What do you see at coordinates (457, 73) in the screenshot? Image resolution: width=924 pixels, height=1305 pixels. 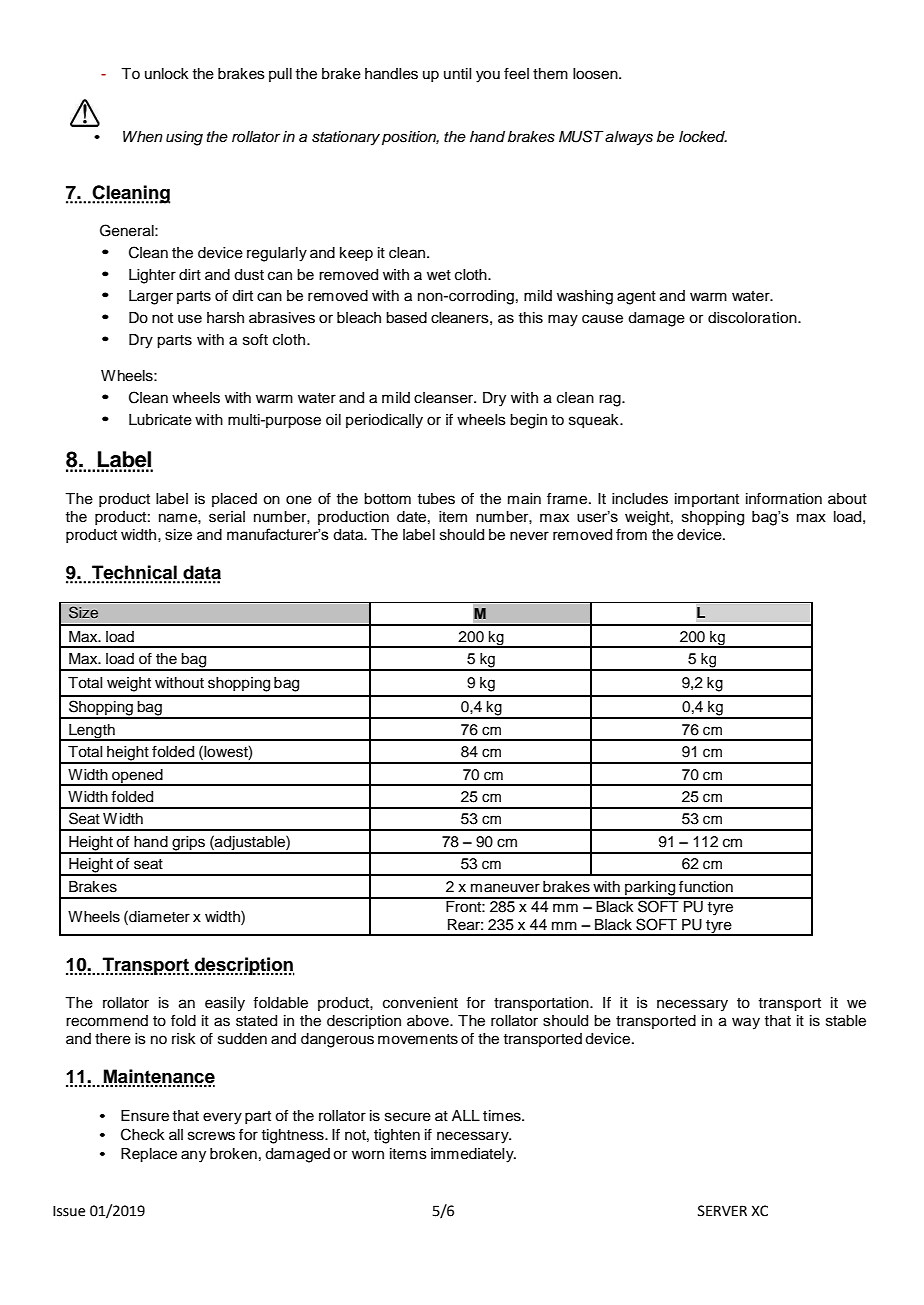 I see `until` at bounding box center [457, 73].
